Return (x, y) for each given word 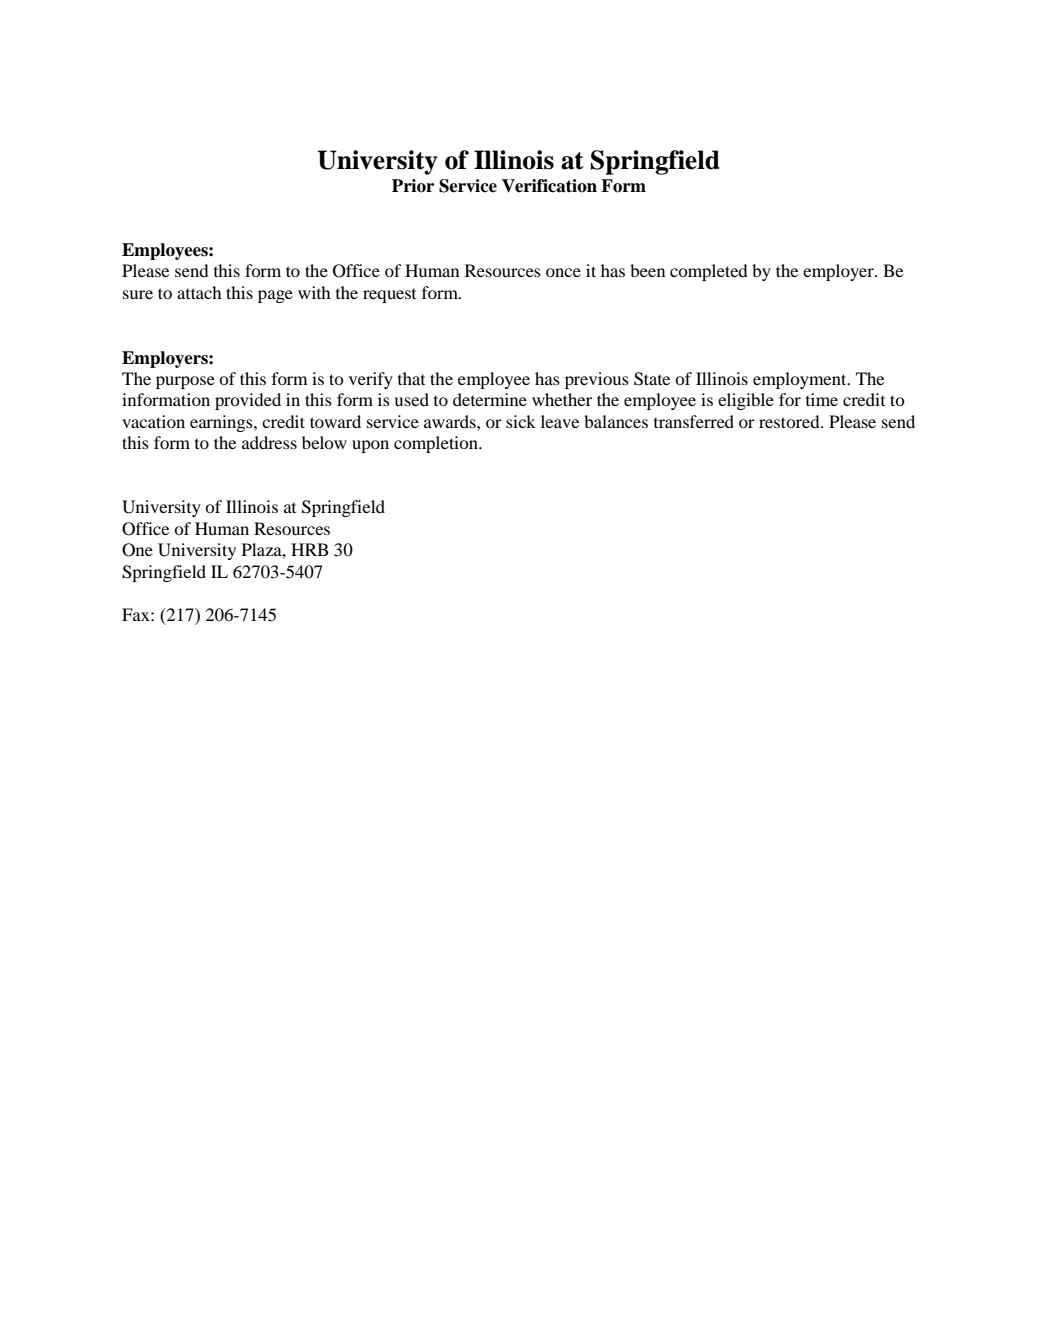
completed (709, 272)
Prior (413, 186)
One (137, 550)
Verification (549, 186)
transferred (694, 421)
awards (451, 421)
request (389, 295)
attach (199, 292)
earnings (222, 423)
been (647, 270)
